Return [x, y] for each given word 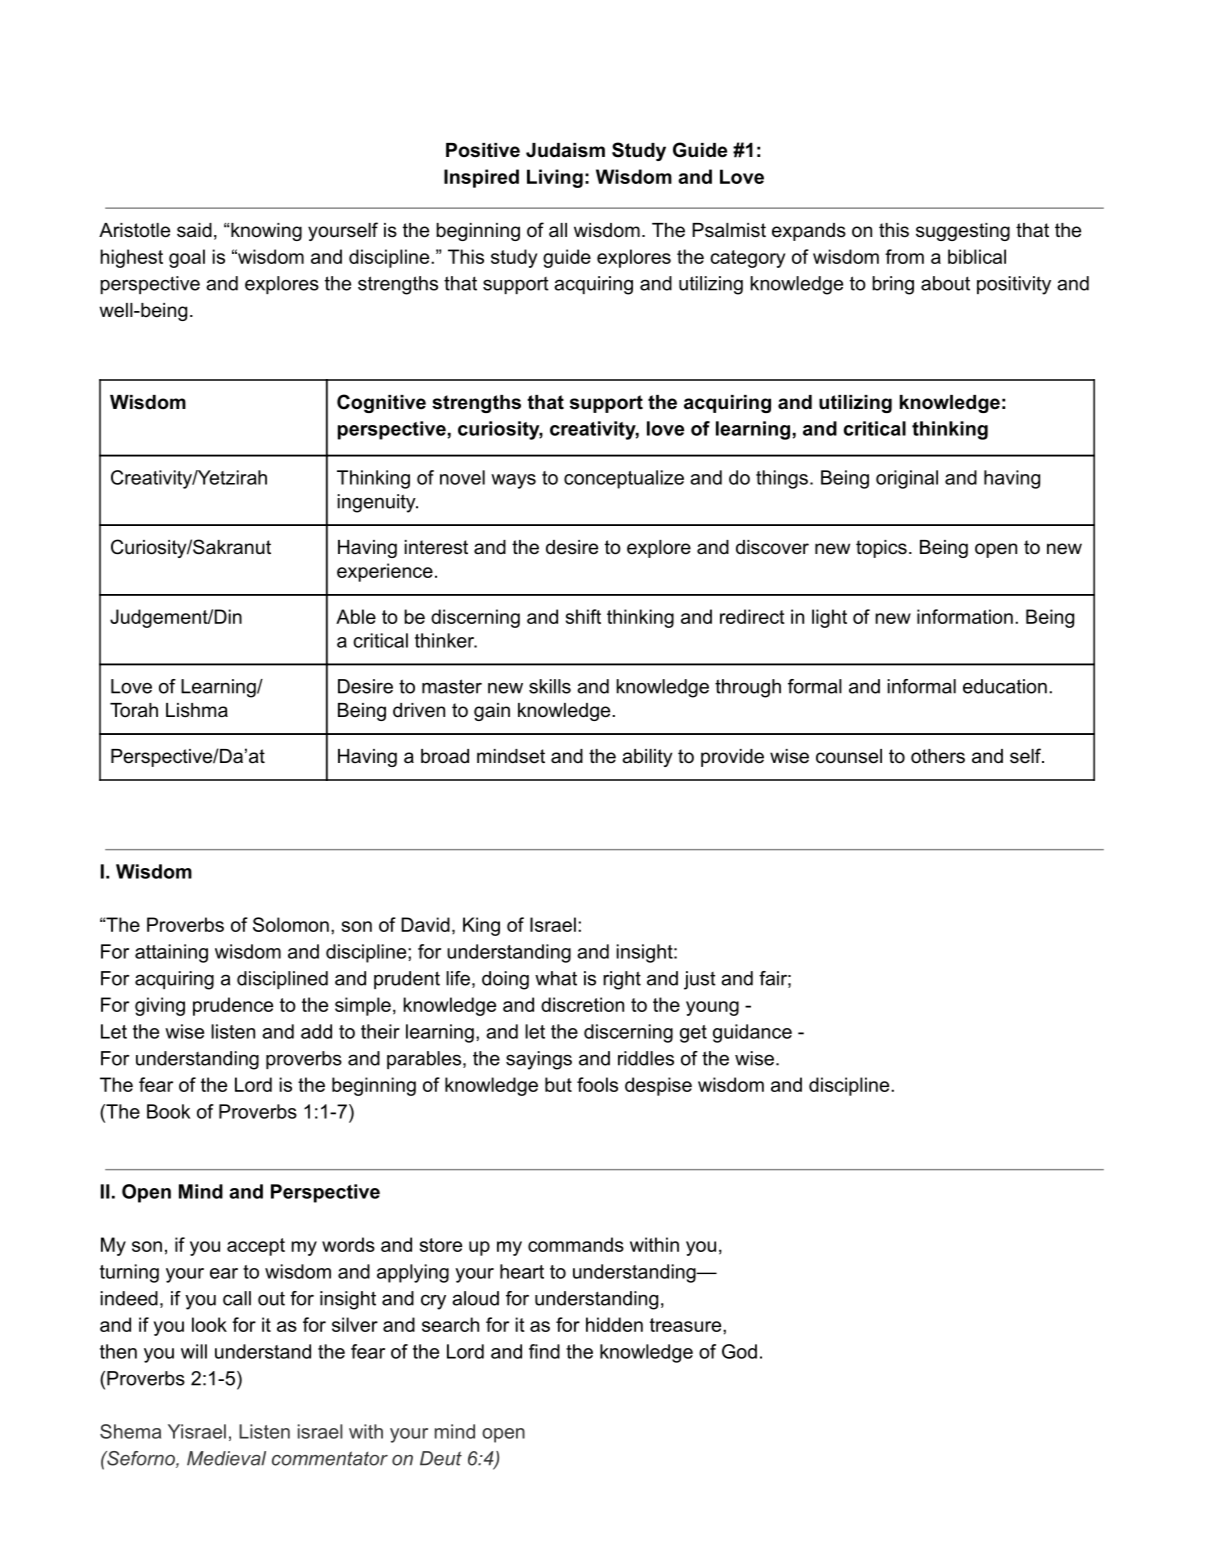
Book [168, 1111]
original [907, 479]
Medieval [226, 1458]
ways [513, 481]
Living [555, 178]
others [938, 756]
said [194, 230]
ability [647, 758]
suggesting [963, 232]
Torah [134, 710]
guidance [752, 1033]
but [558, 1084]
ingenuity [378, 503]
